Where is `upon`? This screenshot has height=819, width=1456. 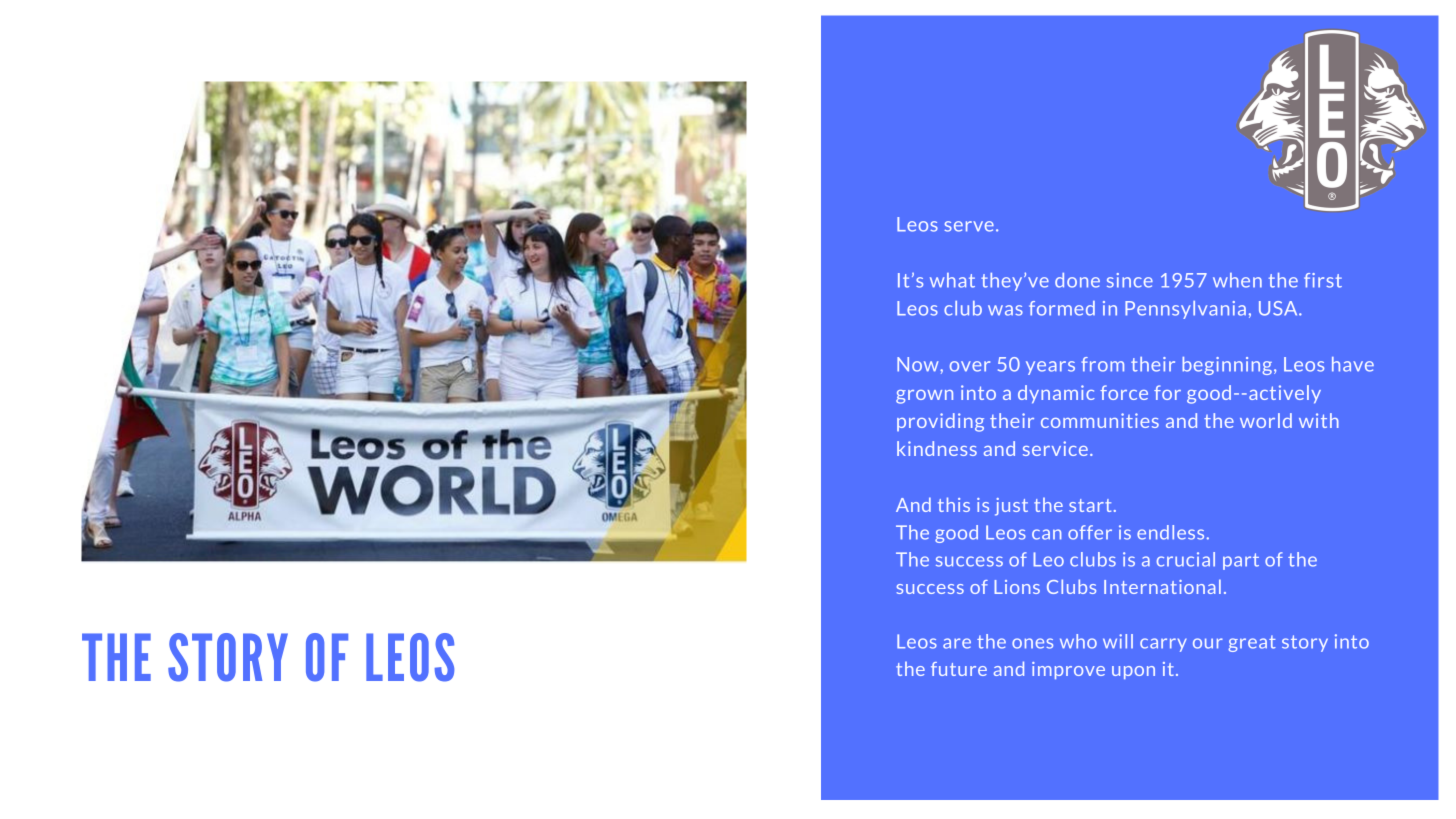
upon is located at coordinates (1133, 672).
